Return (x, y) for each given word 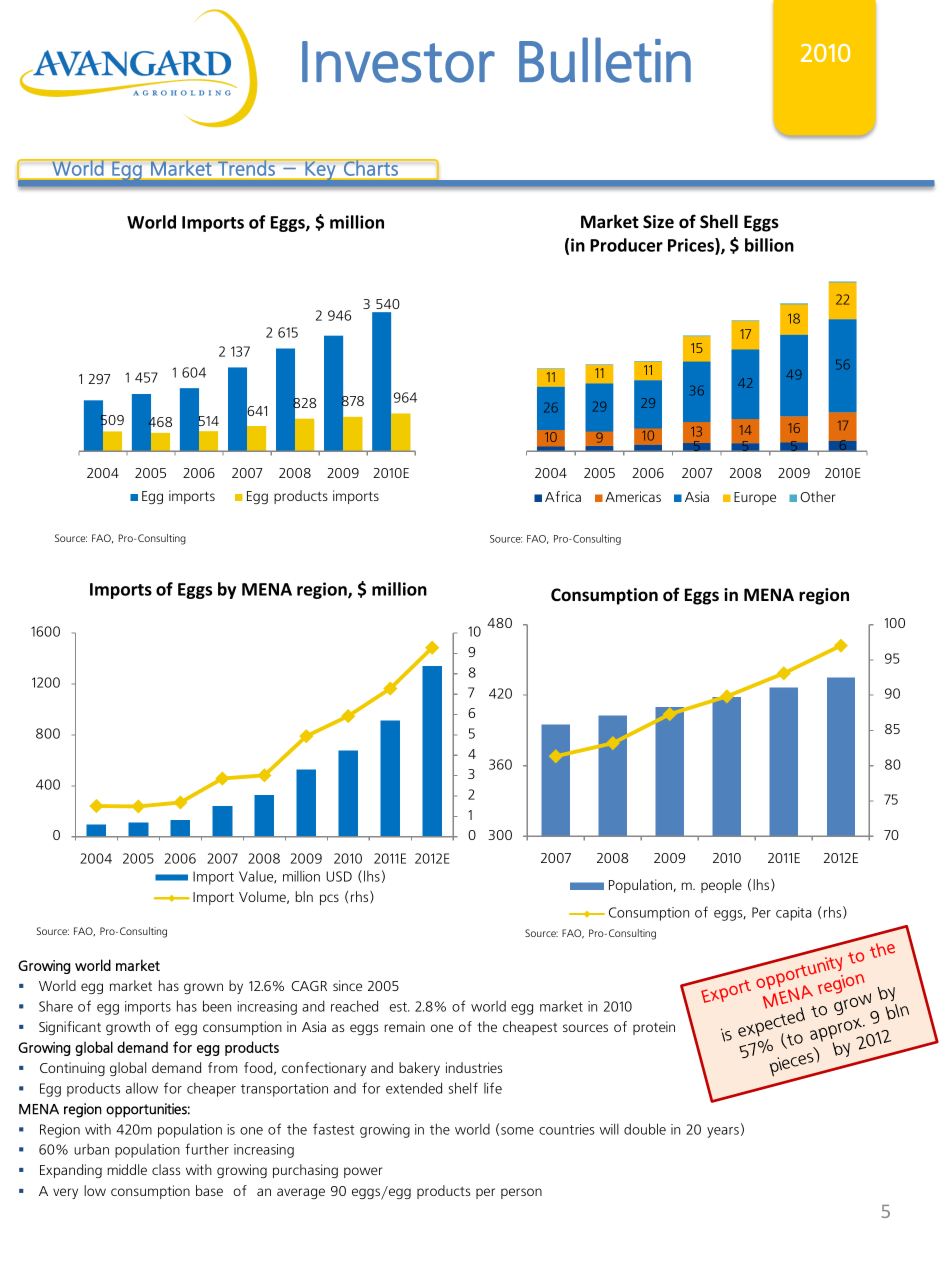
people (721, 886)
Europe (755, 498)
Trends (246, 167)
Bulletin (605, 60)
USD (339, 876)
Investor (398, 62)
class (166, 1169)
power (363, 1172)
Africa (563, 496)
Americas (633, 496)
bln (304, 896)
